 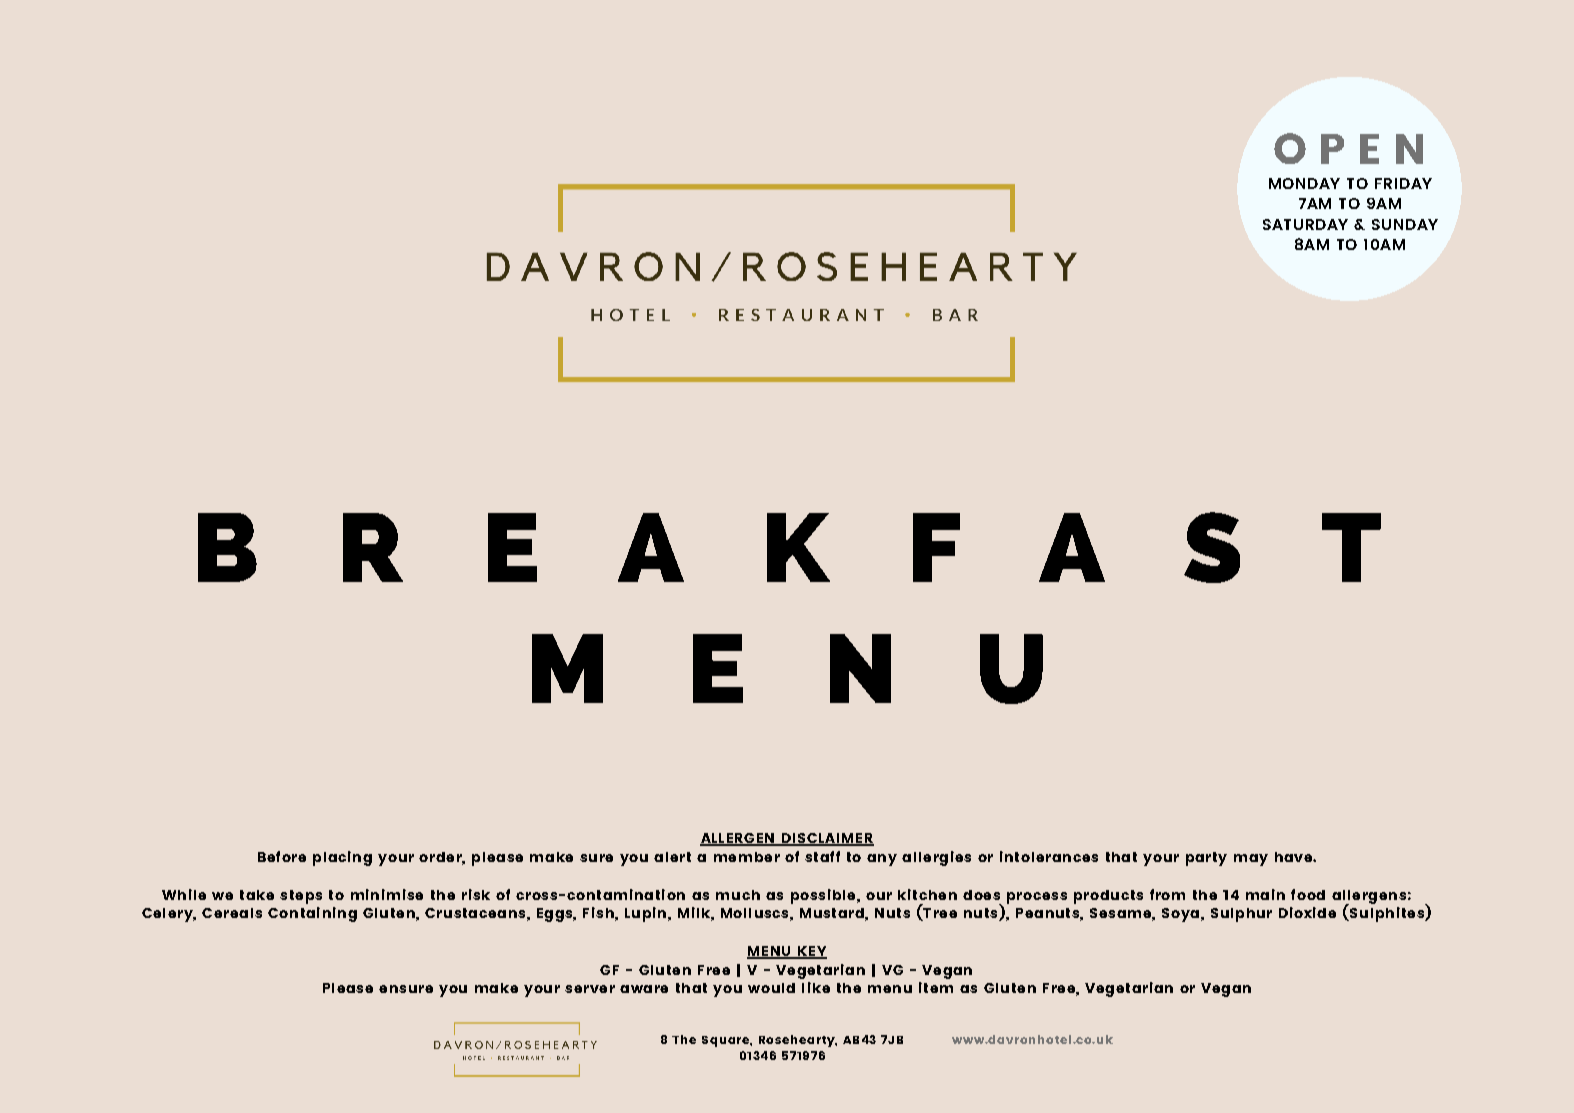 I want to click on FRIDAY, so click(x=1403, y=183).
